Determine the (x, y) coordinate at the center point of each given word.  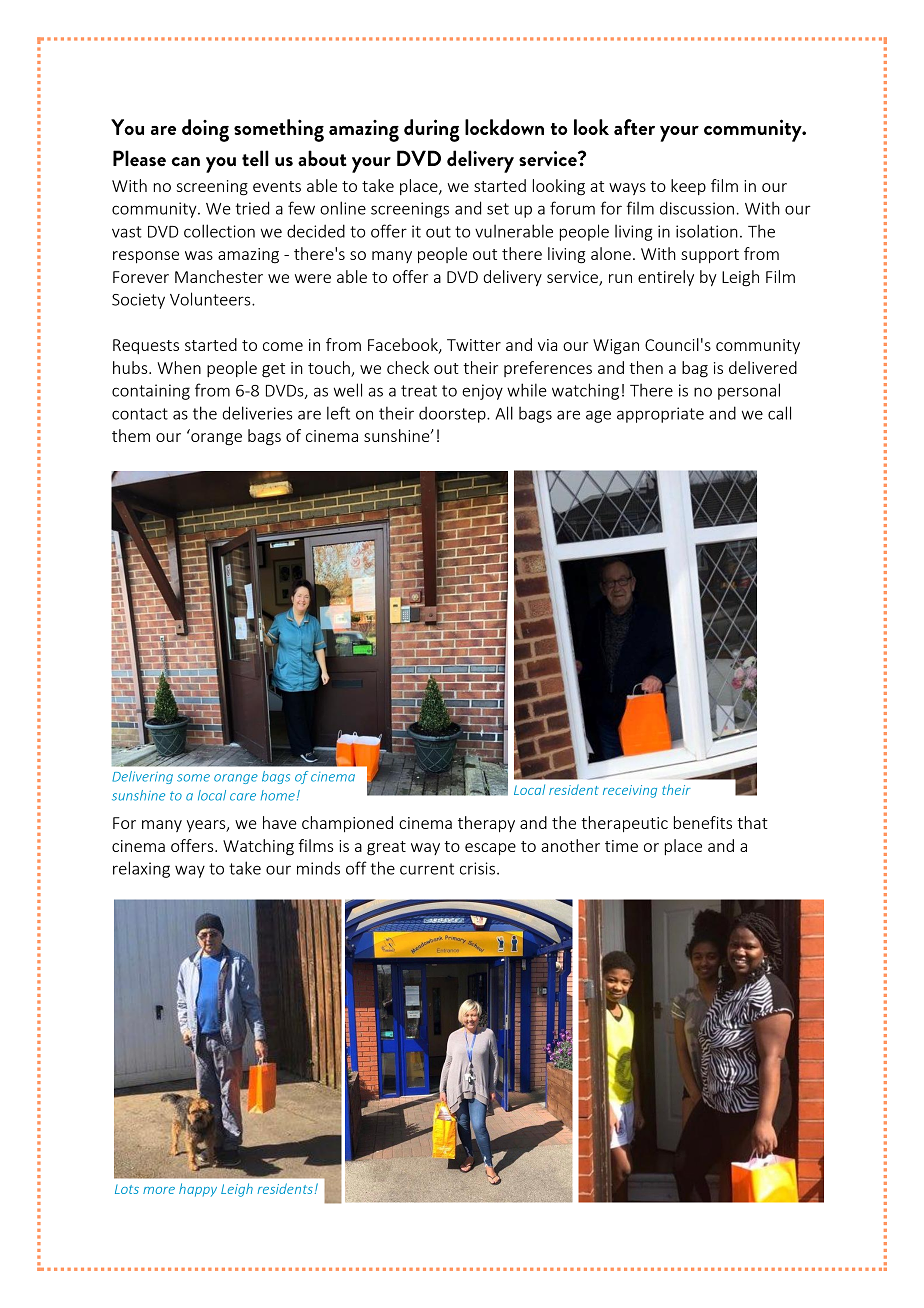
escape (490, 849)
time (621, 846)
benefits (703, 822)
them (131, 435)
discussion (697, 208)
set (498, 209)
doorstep (453, 414)
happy (198, 1190)
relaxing (141, 869)
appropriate (660, 415)
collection (219, 231)
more (159, 1190)
